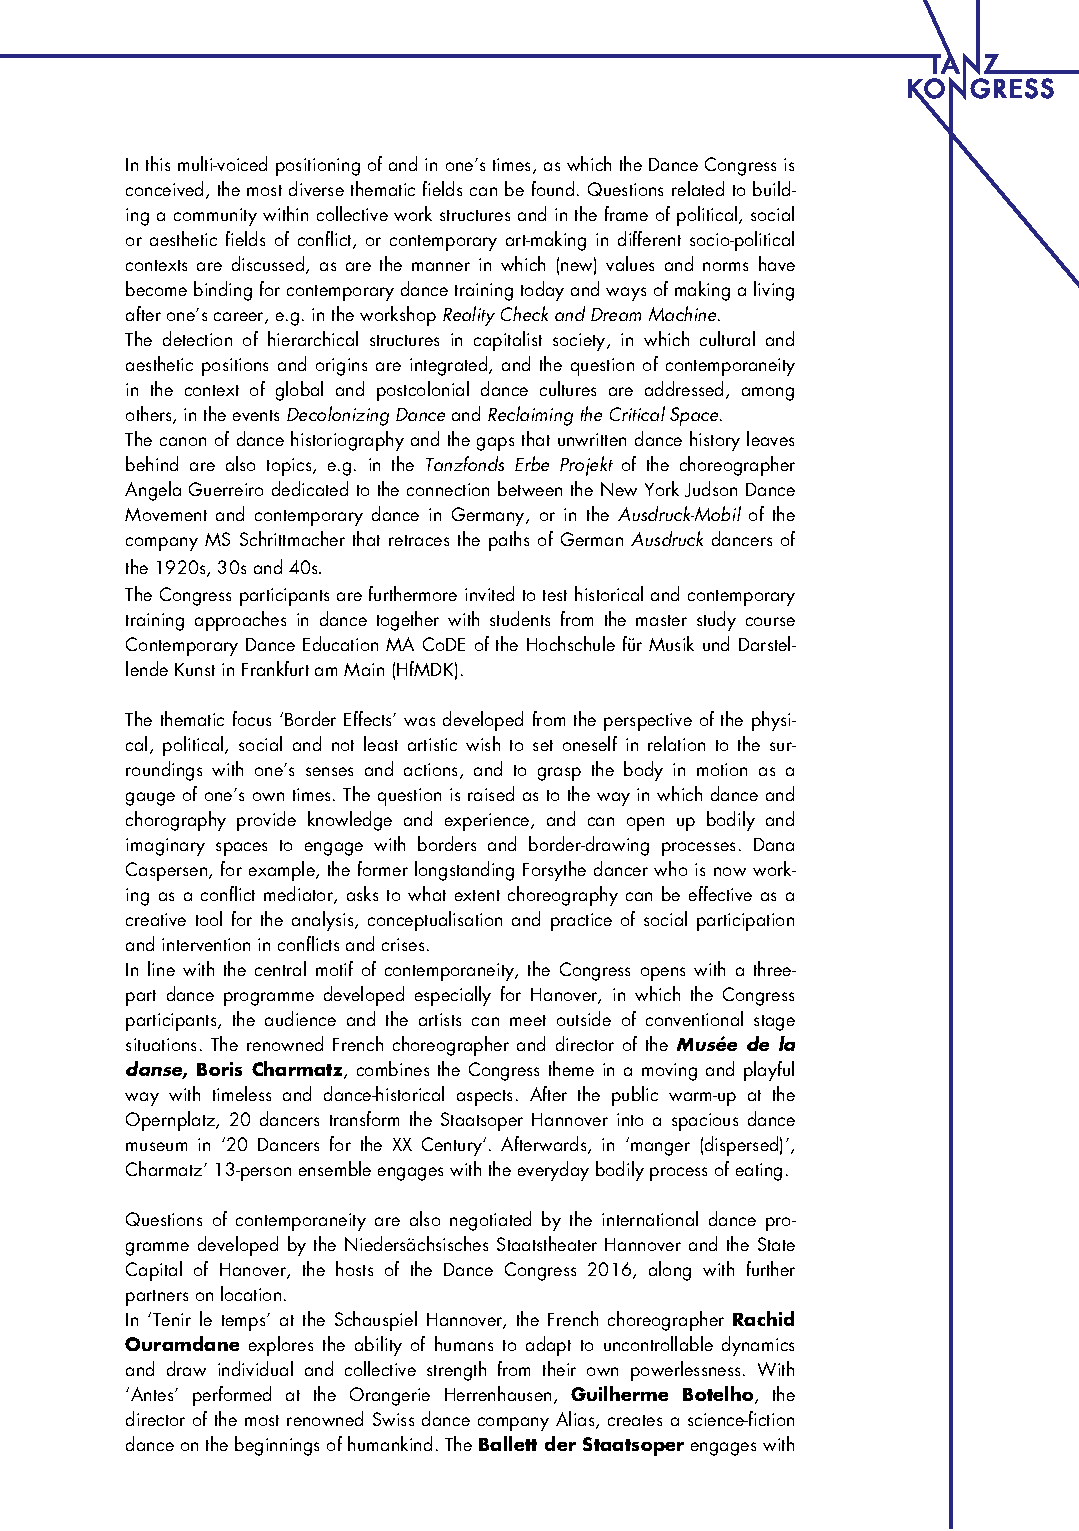 The width and height of the page is (1079, 1531). Describe the element at coordinates (441, 266) in the page. I see `manner` at that location.
